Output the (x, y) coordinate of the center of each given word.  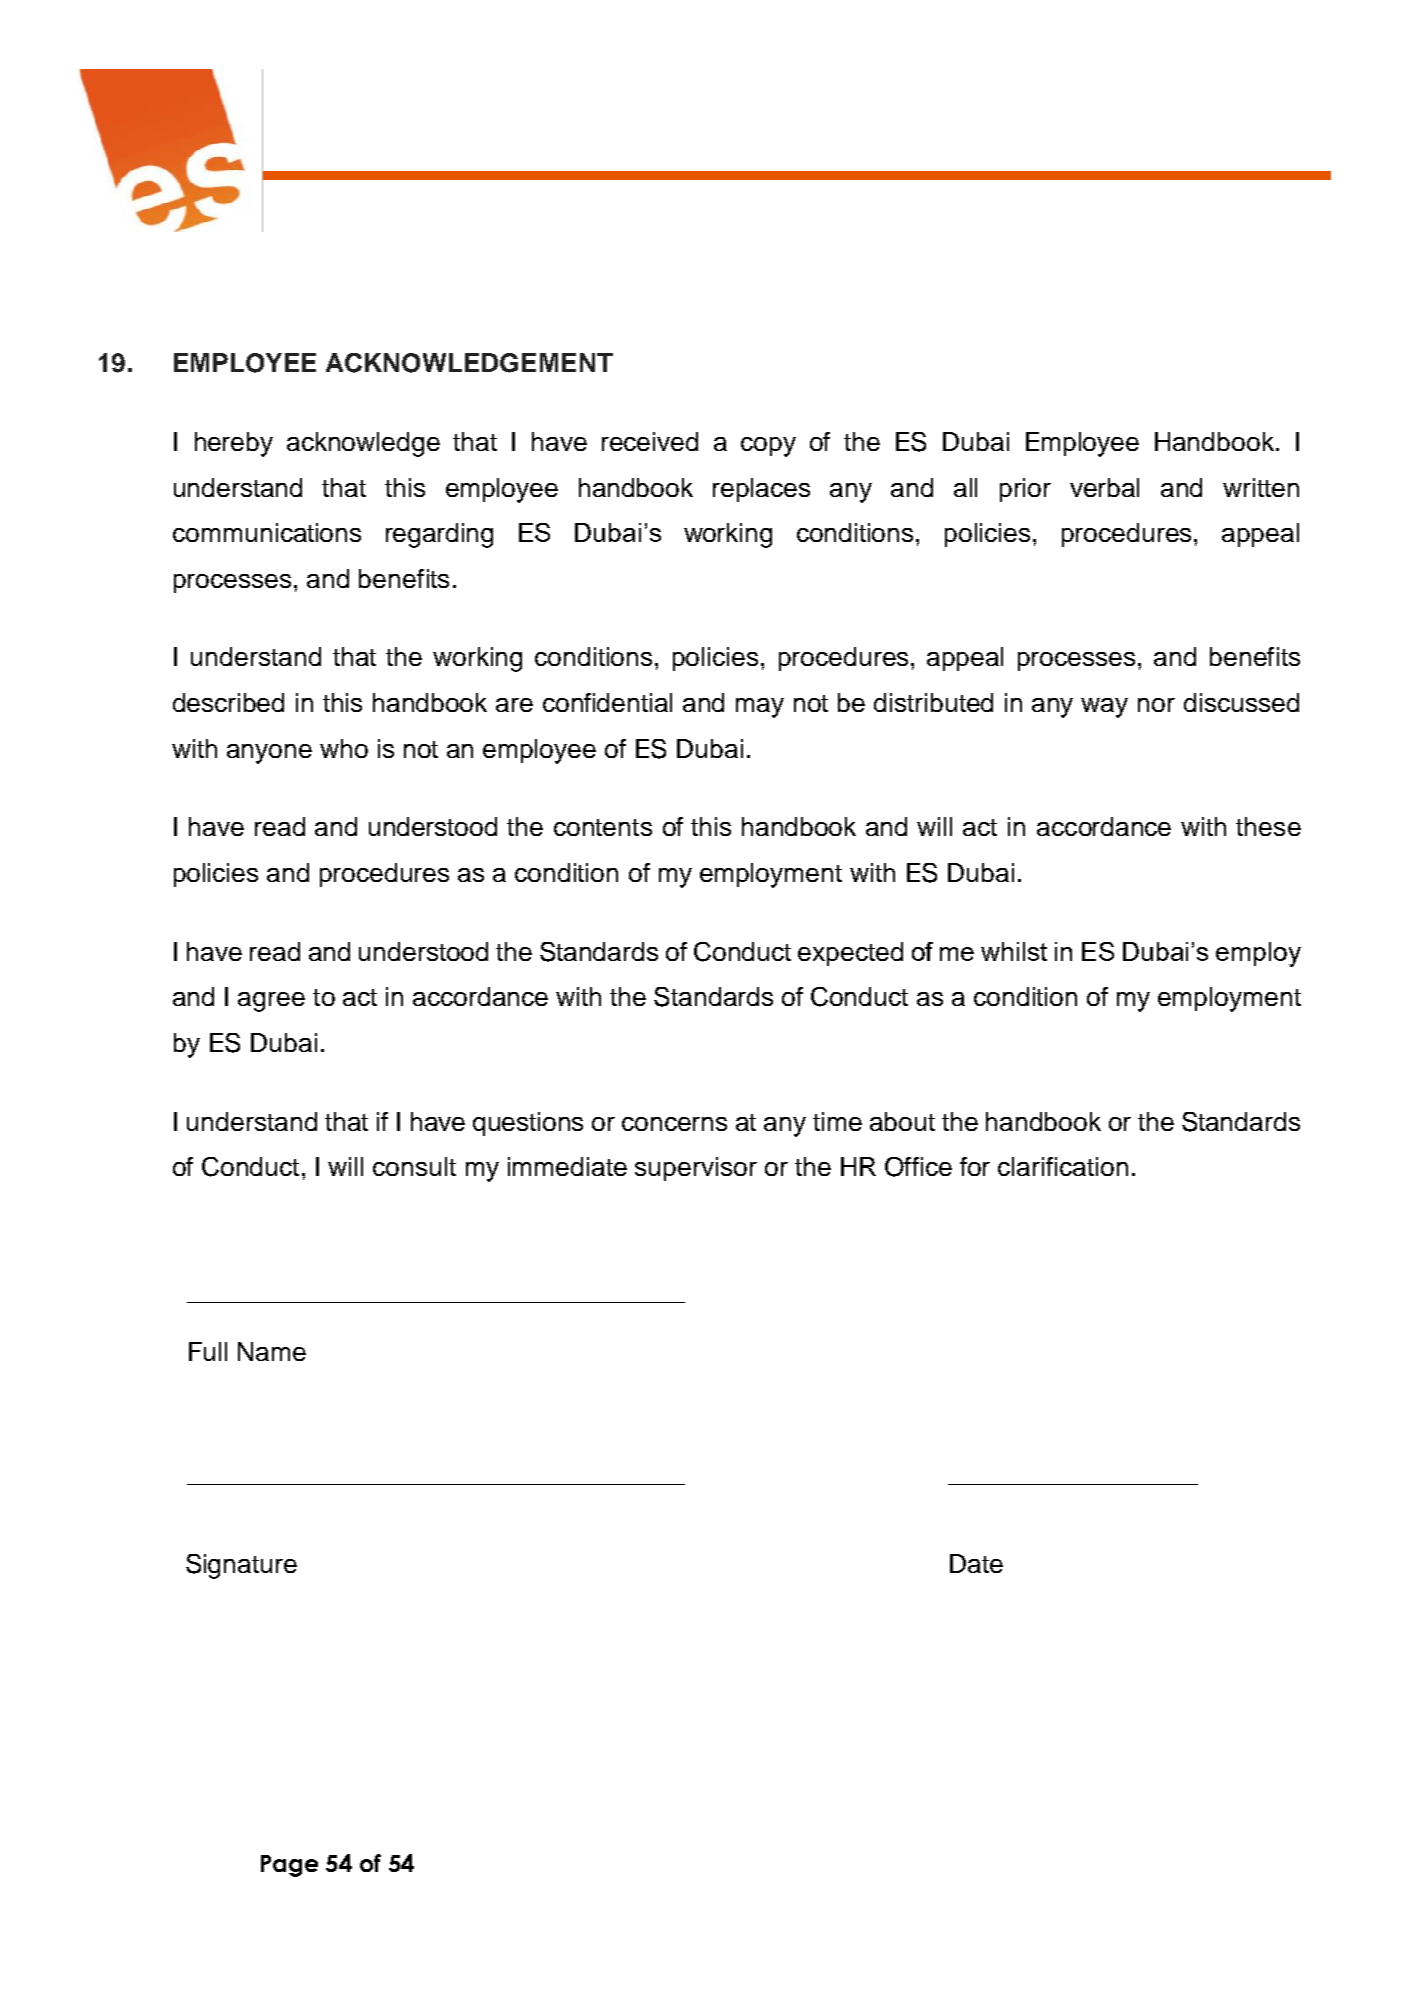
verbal (1104, 487)
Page (289, 1866)
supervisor (696, 1169)
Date (976, 1563)
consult (414, 1166)
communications (267, 532)
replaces (761, 490)
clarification (1063, 1166)
